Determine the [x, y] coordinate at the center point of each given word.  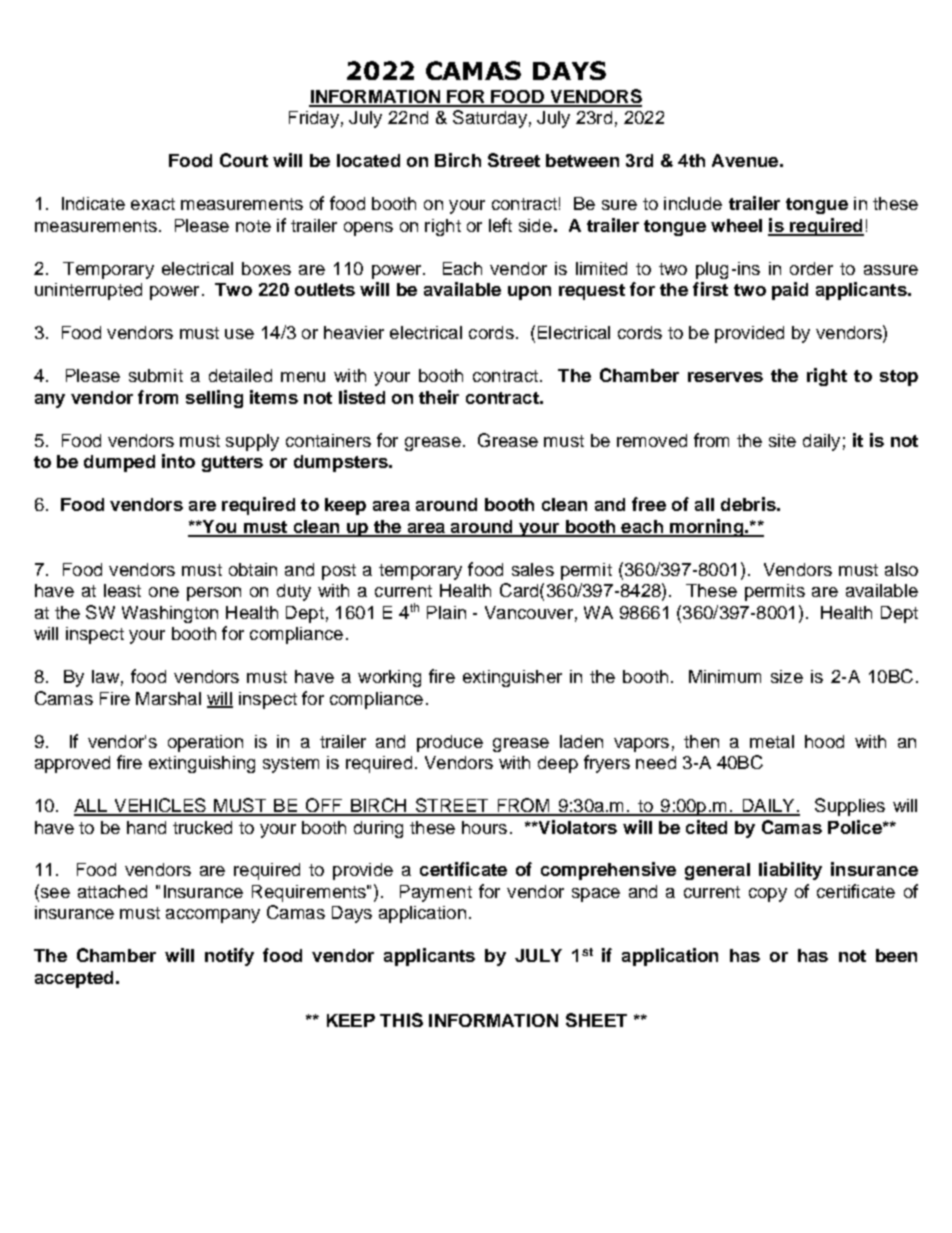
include [693, 203]
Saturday [490, 119]
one [164, 592]
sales [533, 569]
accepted [74, 979]
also [901, 569]
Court [244, 160]
